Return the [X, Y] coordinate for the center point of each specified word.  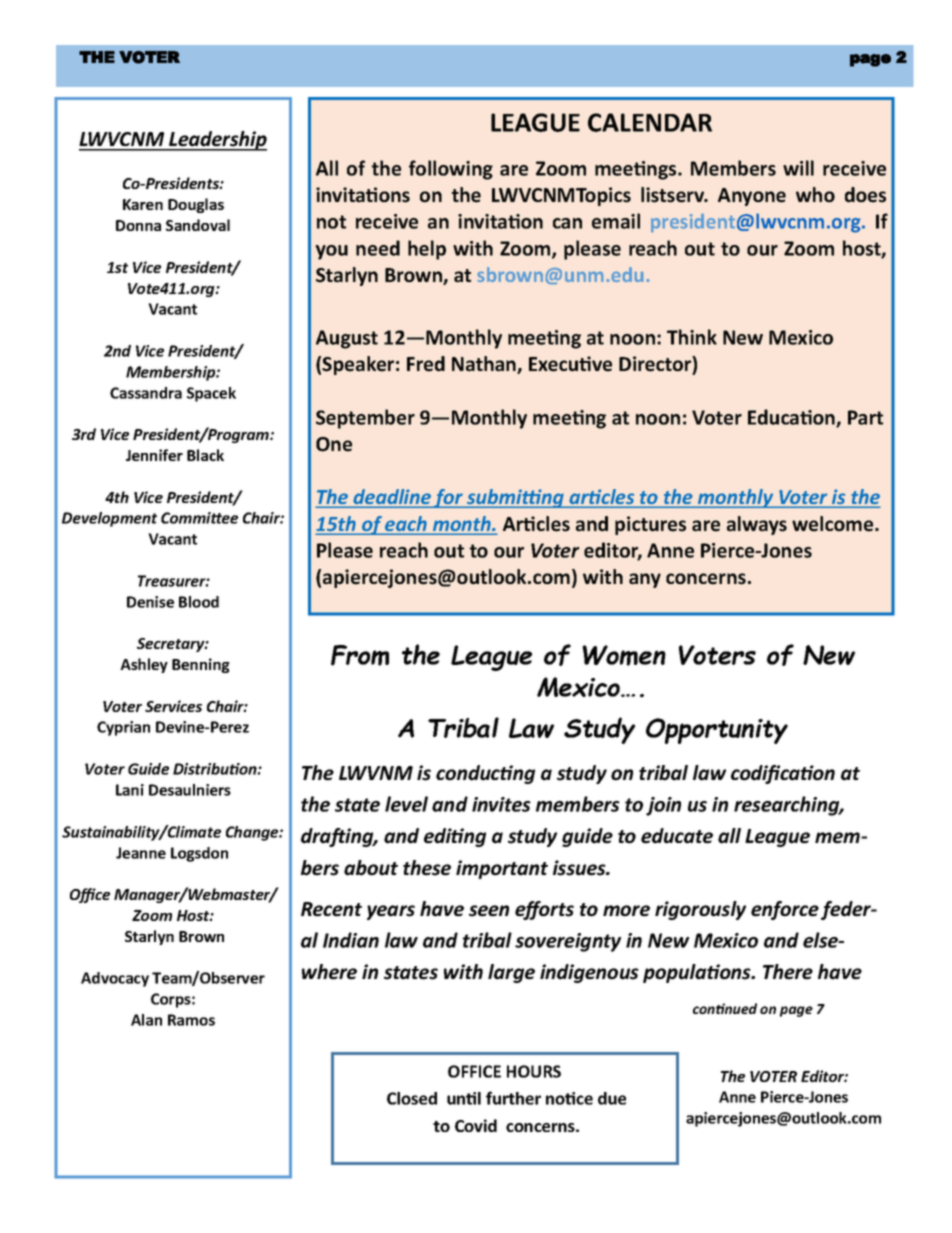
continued [725, 1008]
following [451, 170]
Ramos [191, 1020]
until [464, 1098]
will [798, 168]
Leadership [217, 141]
